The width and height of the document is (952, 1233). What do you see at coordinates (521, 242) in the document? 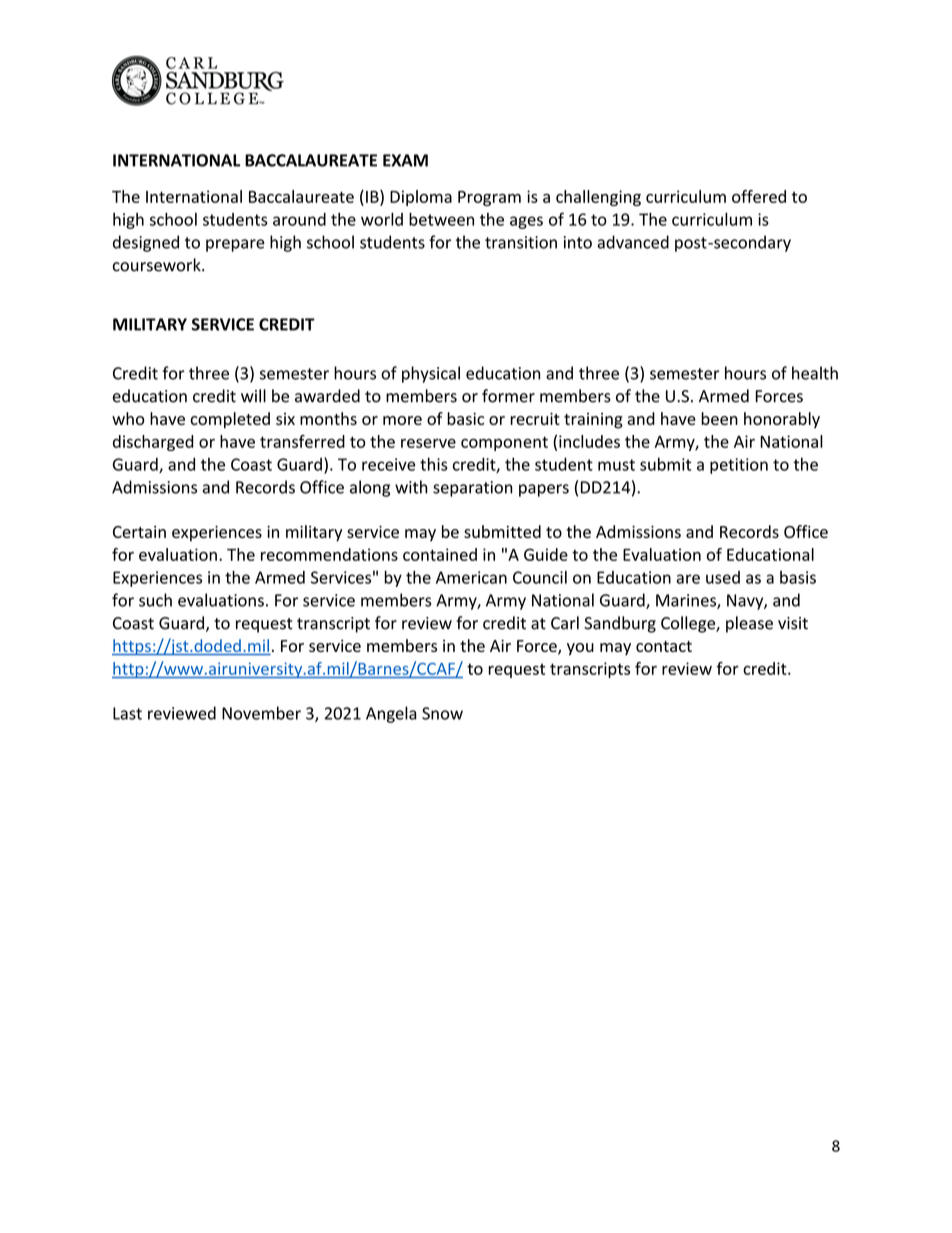
I see `transition` at bounding box center [521, 242].
